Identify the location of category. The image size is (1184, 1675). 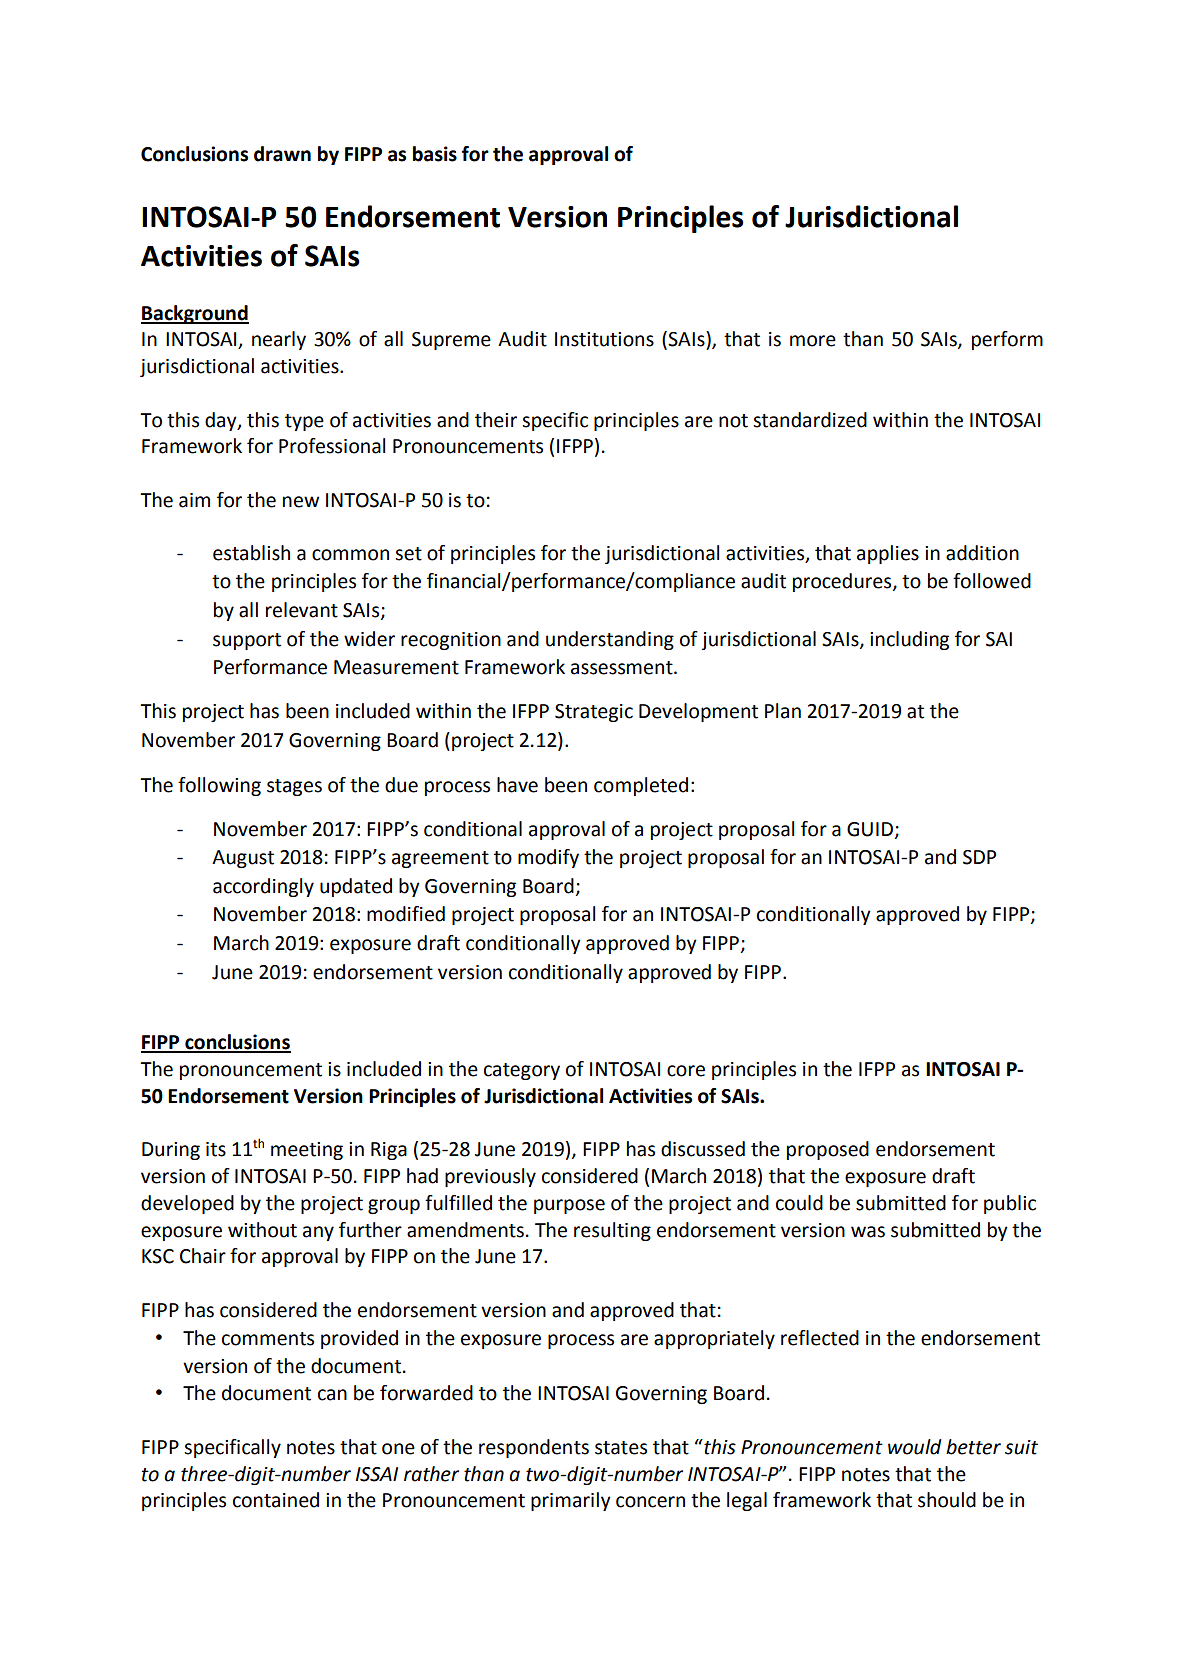
(522, 1071).
